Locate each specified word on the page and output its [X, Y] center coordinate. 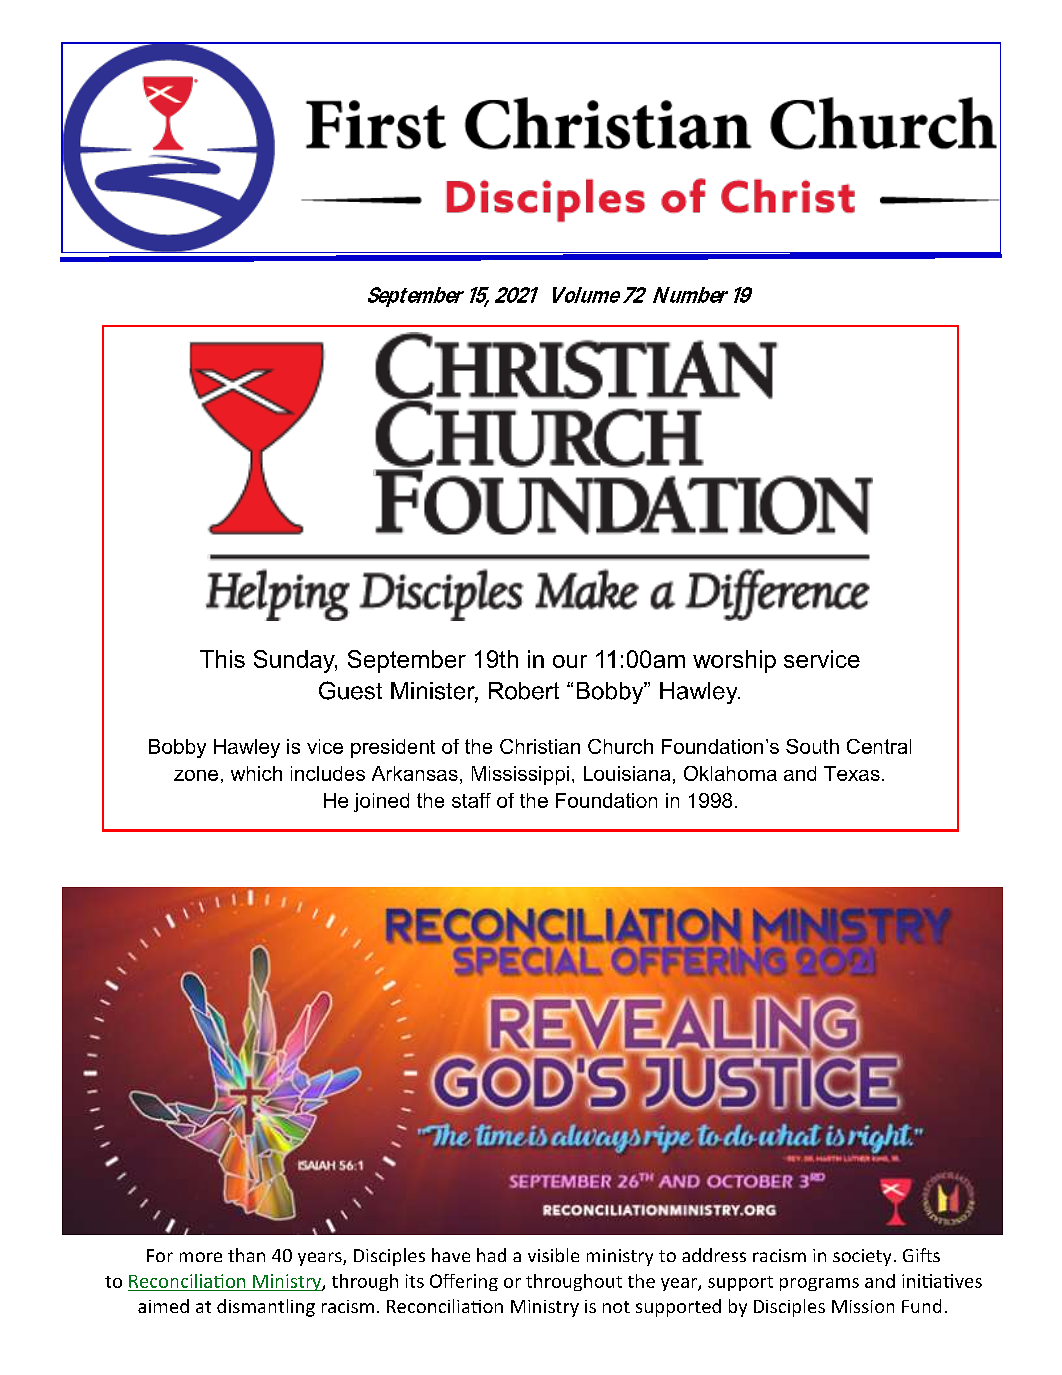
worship [734, 661]
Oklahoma [730, 773]
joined [381, 802]
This [222, 659]
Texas [852, 773]
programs [819, 1284]
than [246, 1255]
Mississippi [520, 775]
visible [553, 1255]
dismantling [266, 1308]
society [862, 1257]
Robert [524, 691]
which [256, 773]
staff [471, 800]
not [616, 1307]
